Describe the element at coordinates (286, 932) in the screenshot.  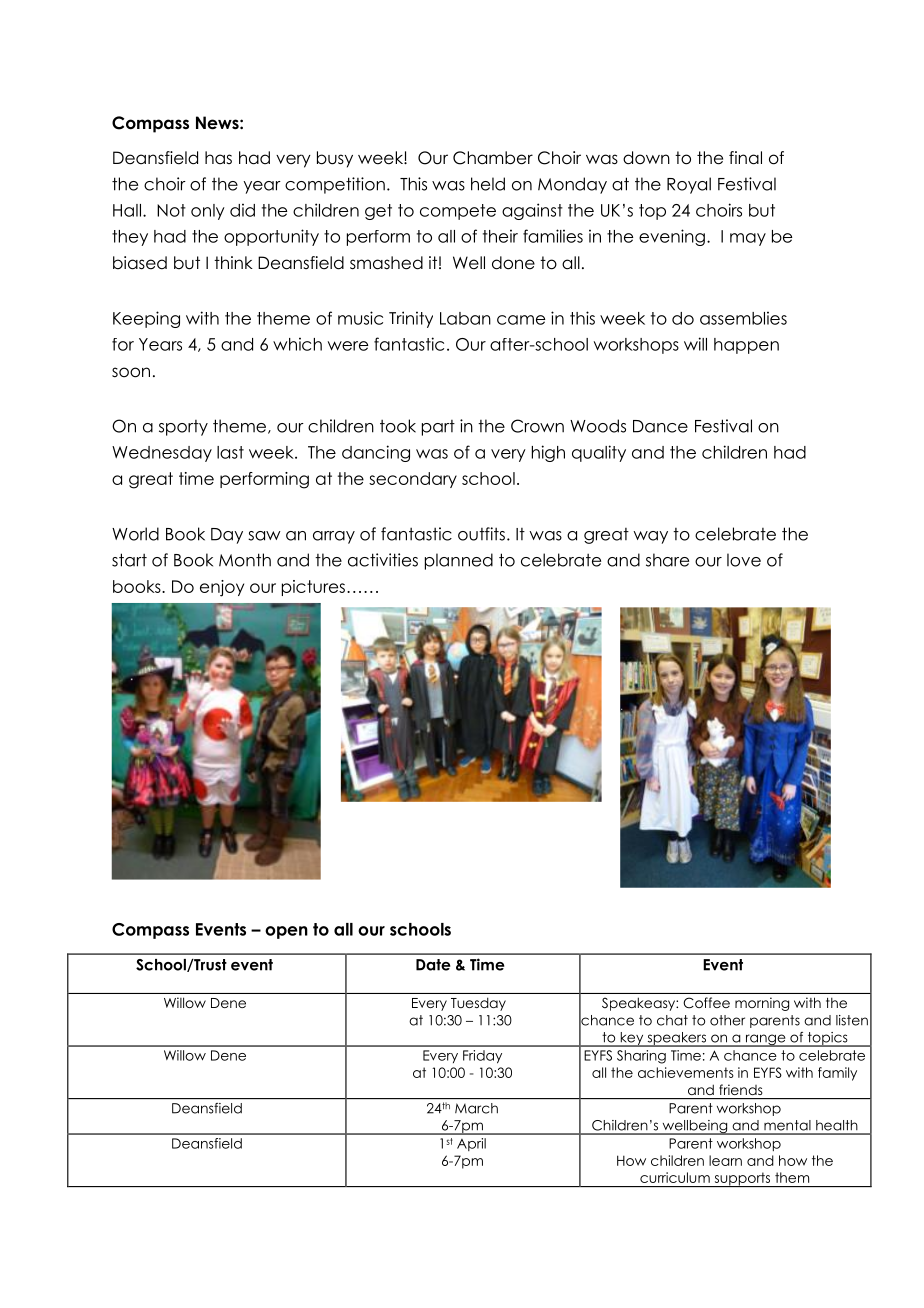
I see `open` at that location.
